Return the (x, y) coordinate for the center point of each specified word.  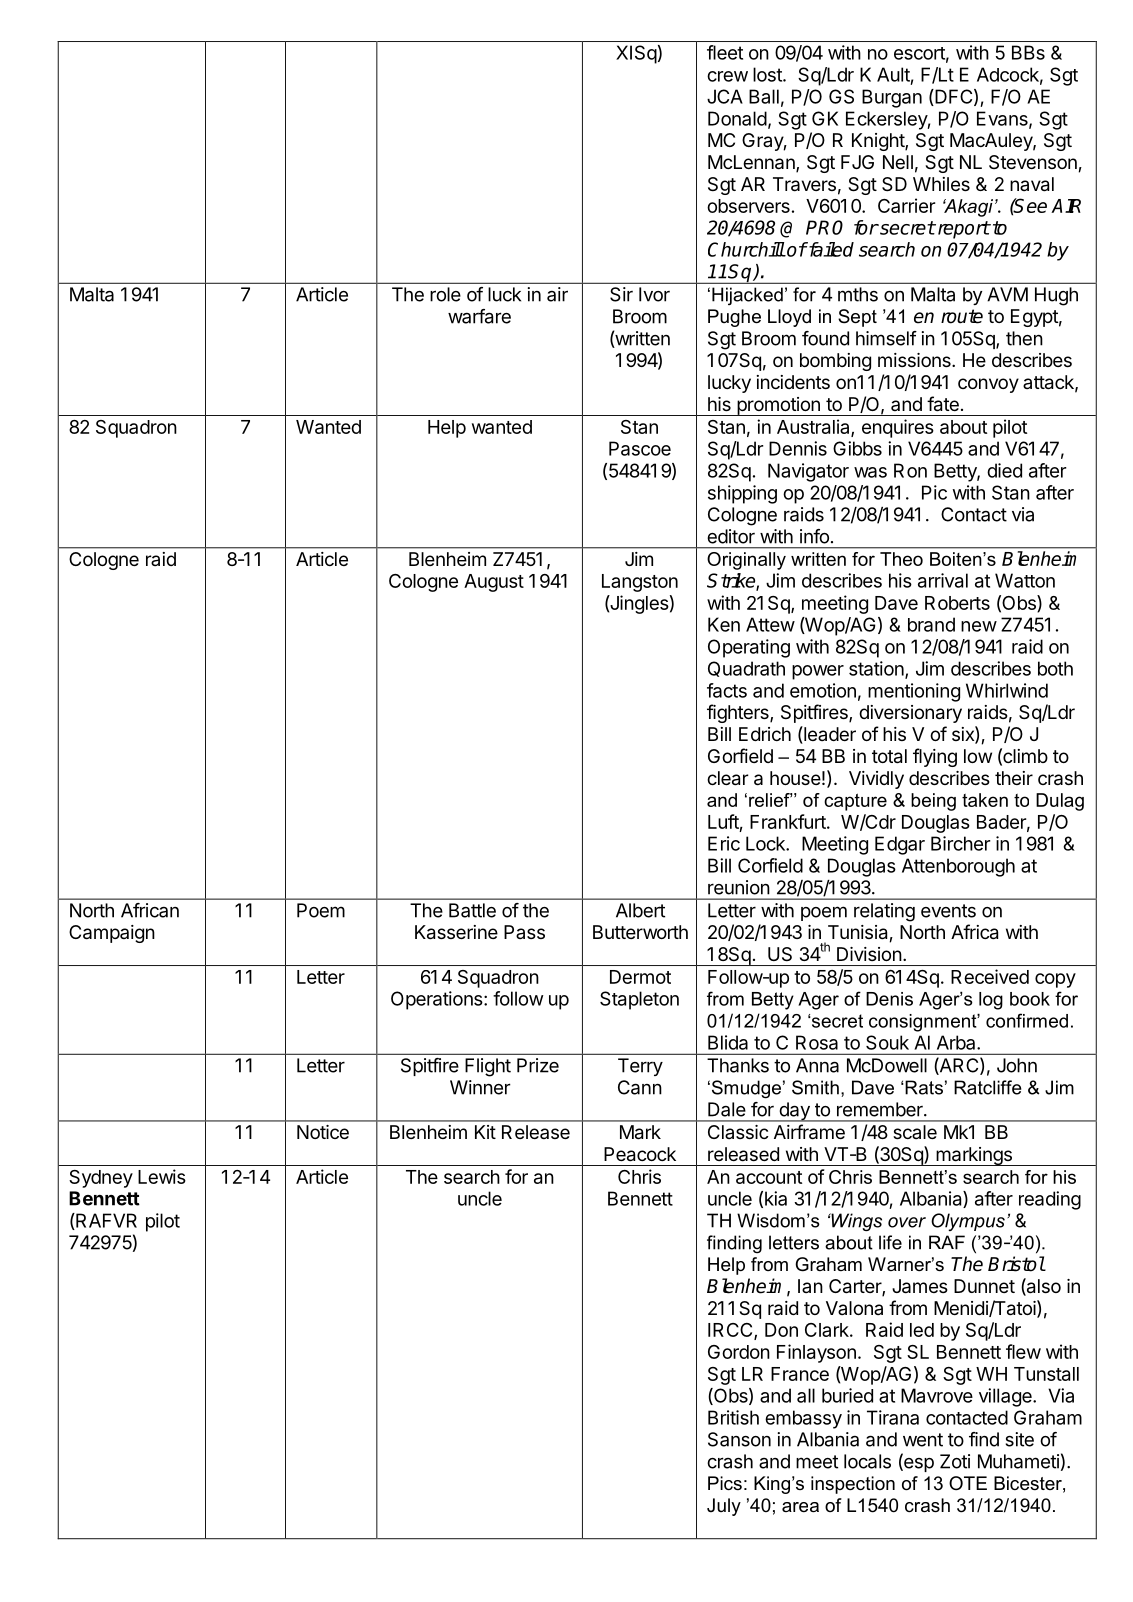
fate (943, 404)
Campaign (112, 934)
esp (918, 1463)
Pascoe (640, 448)
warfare (479, 316)
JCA (725, 96)
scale (915, 1132)
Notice (323, 1132)
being (933, 802)
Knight (879, 142)
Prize (538, 1065)
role (445, 294)
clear (728, 778)
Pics (725, 1483)
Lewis (162, 1176)
